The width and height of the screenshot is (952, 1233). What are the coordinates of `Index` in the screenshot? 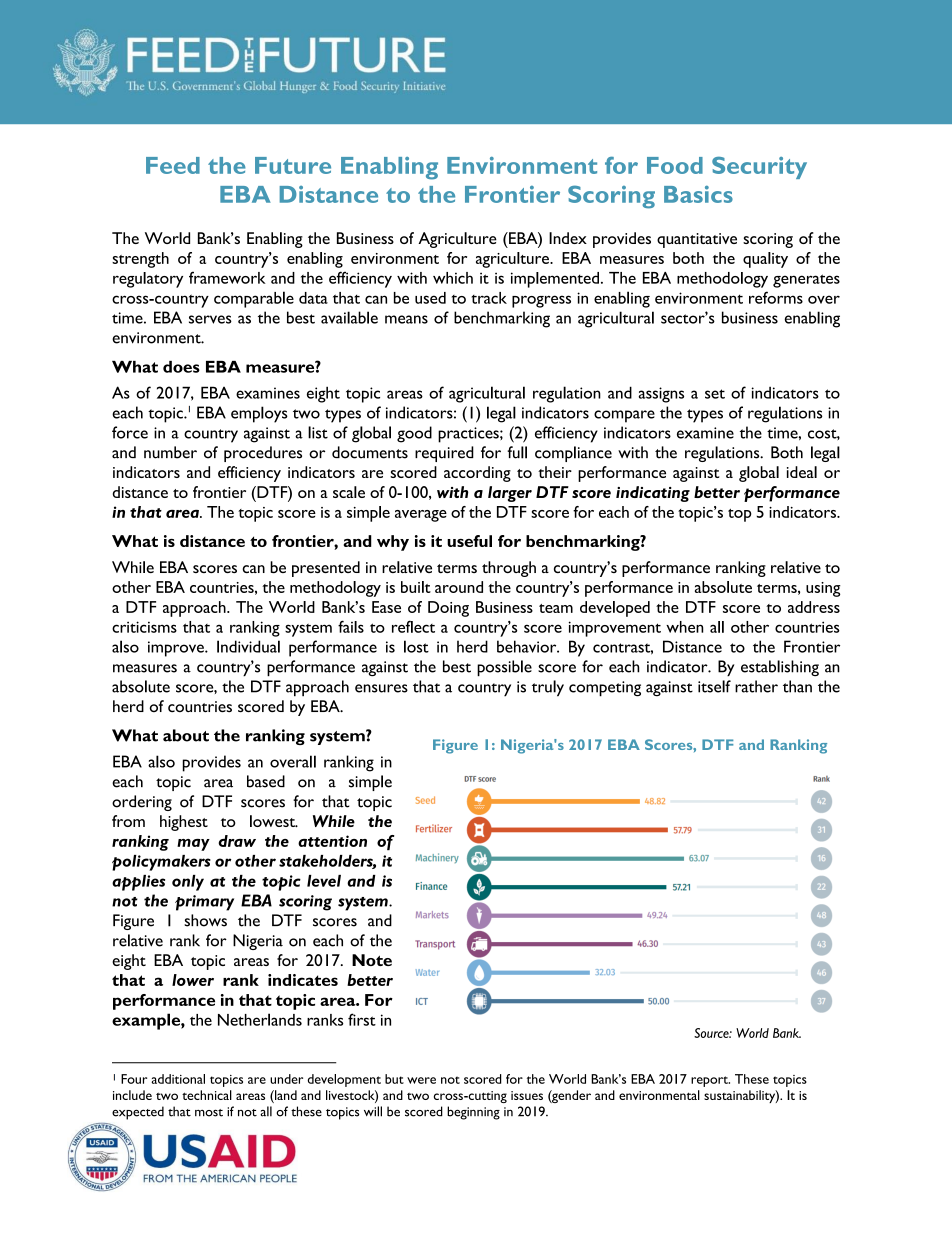 It's located at (568, 238).
